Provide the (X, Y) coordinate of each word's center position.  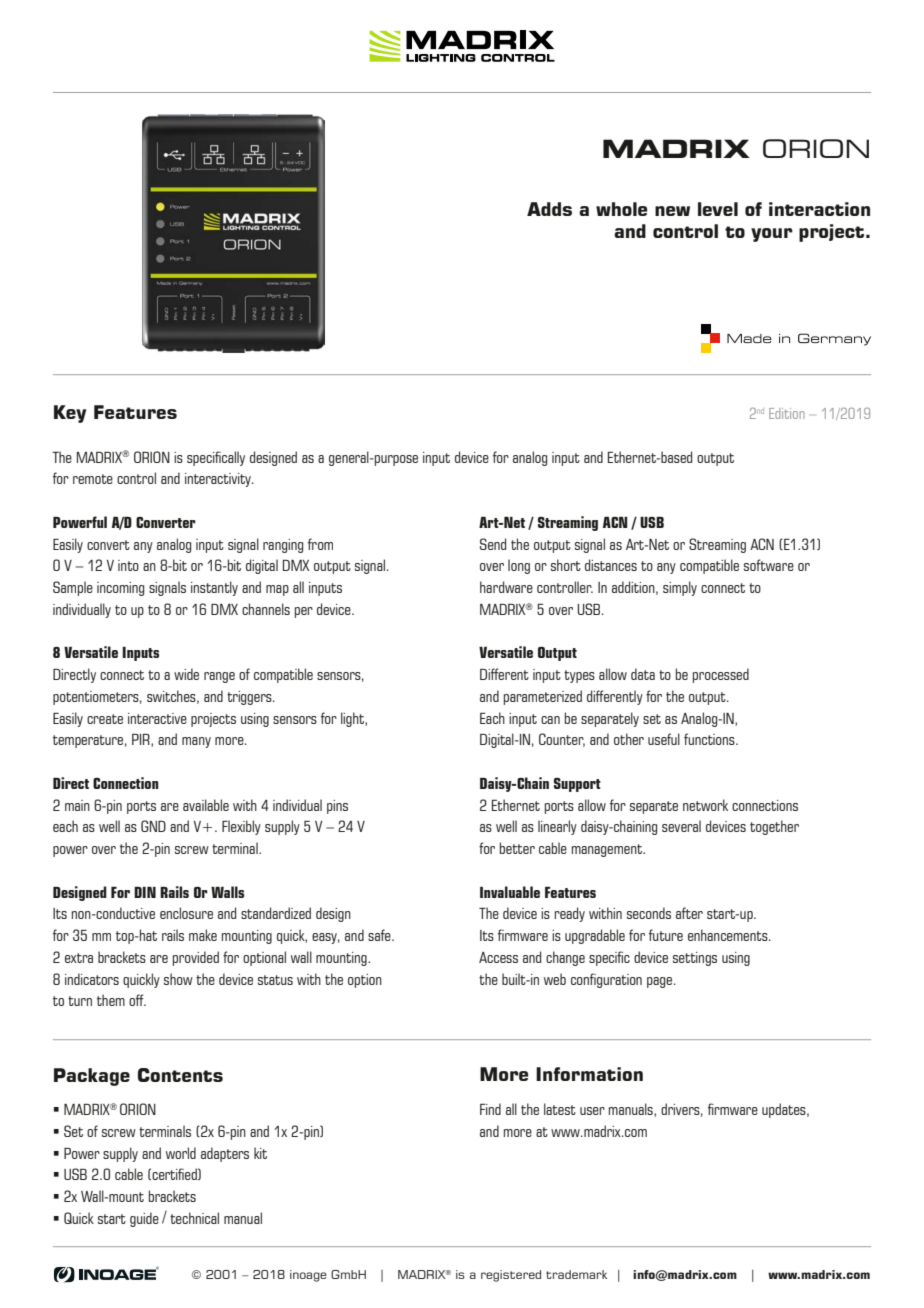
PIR (142, 740)
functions (710, 739)
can (550, 720)
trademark (576, 1274)
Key (70, 414)
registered (511, 1276)
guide (144, 1219)
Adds (549, 209)
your (772, 235)
